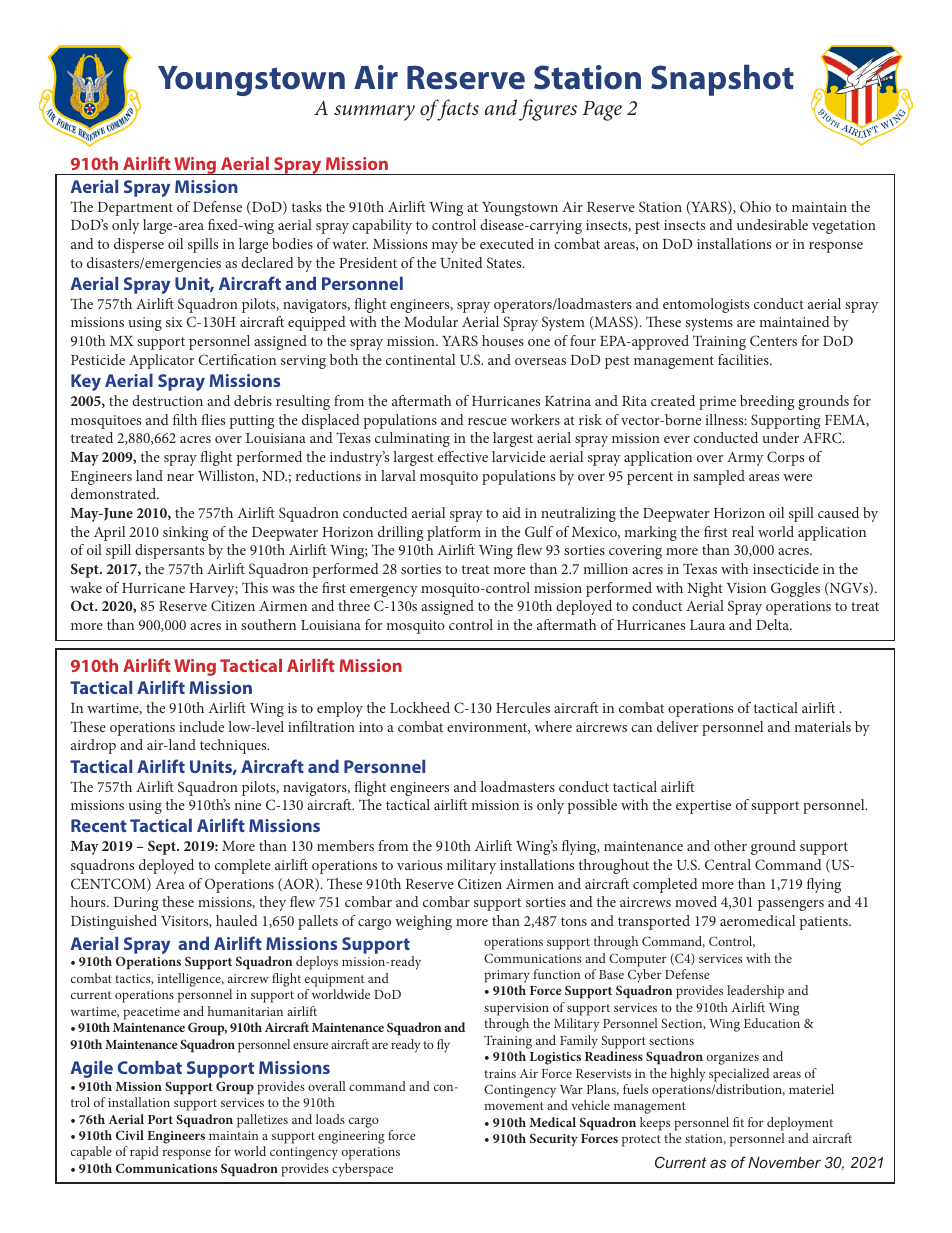 The height and width of the image is (1233, 952). Describe the element at coordinates (774, 624) in the image. I see `Delta` at that location.
